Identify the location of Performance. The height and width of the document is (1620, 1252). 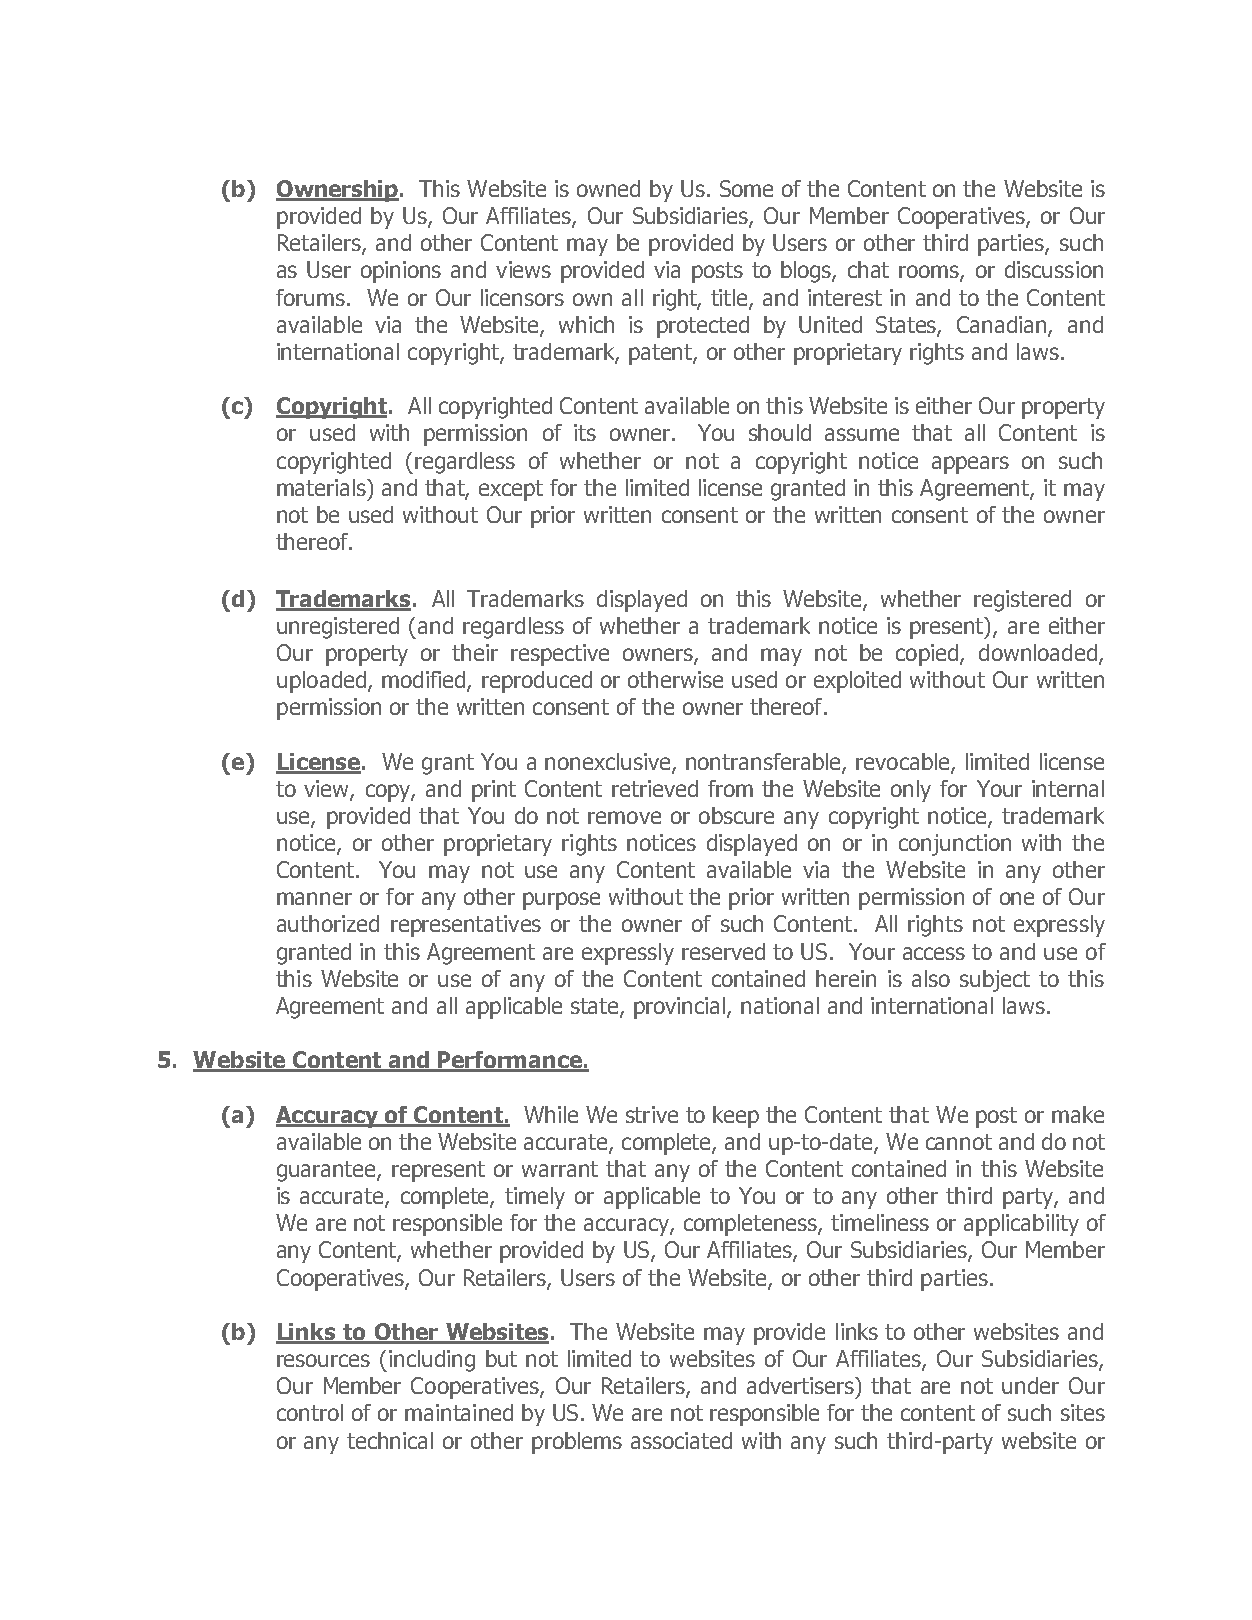
(510, 1061).
